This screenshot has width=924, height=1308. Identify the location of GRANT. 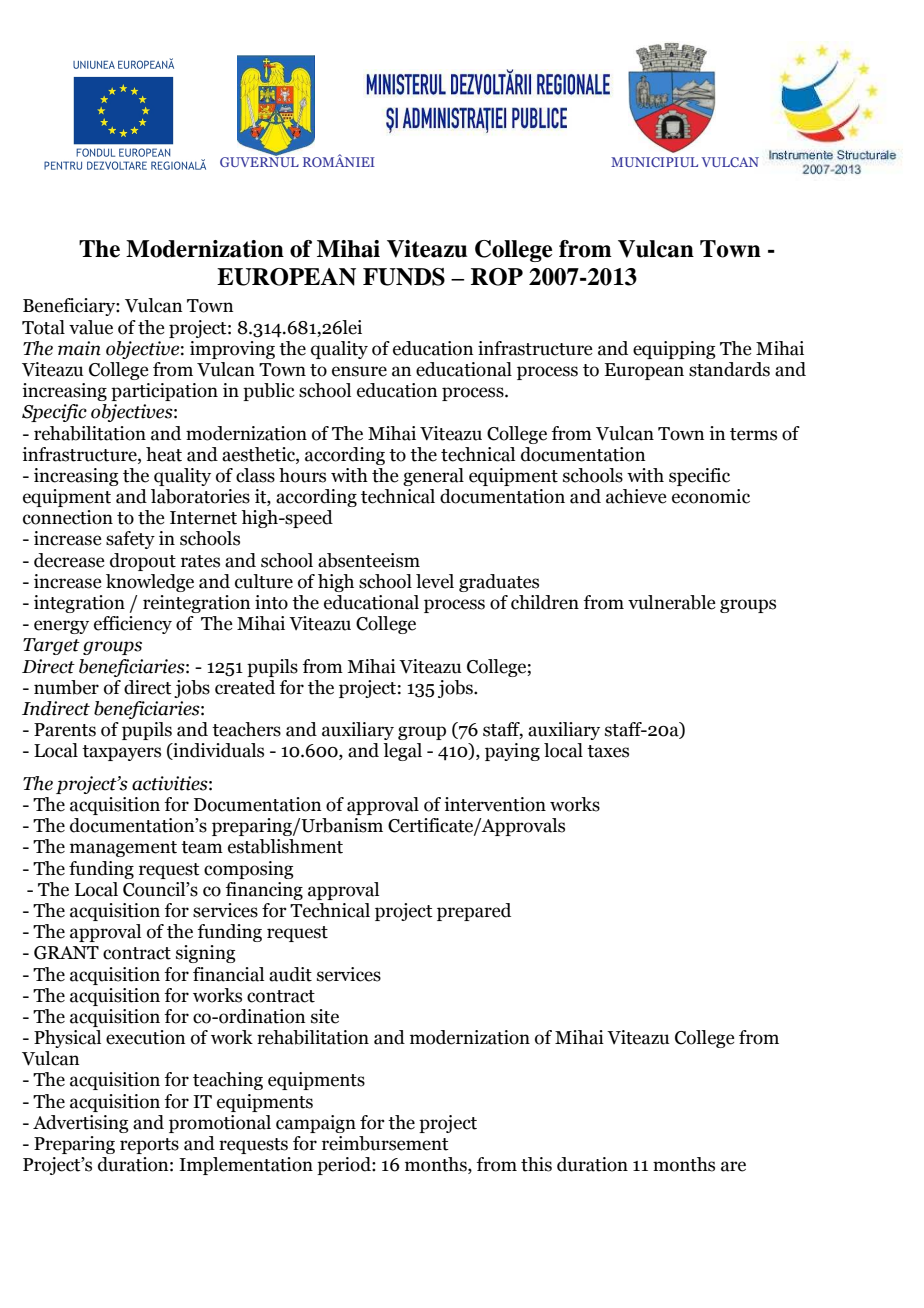
(66, 953).
